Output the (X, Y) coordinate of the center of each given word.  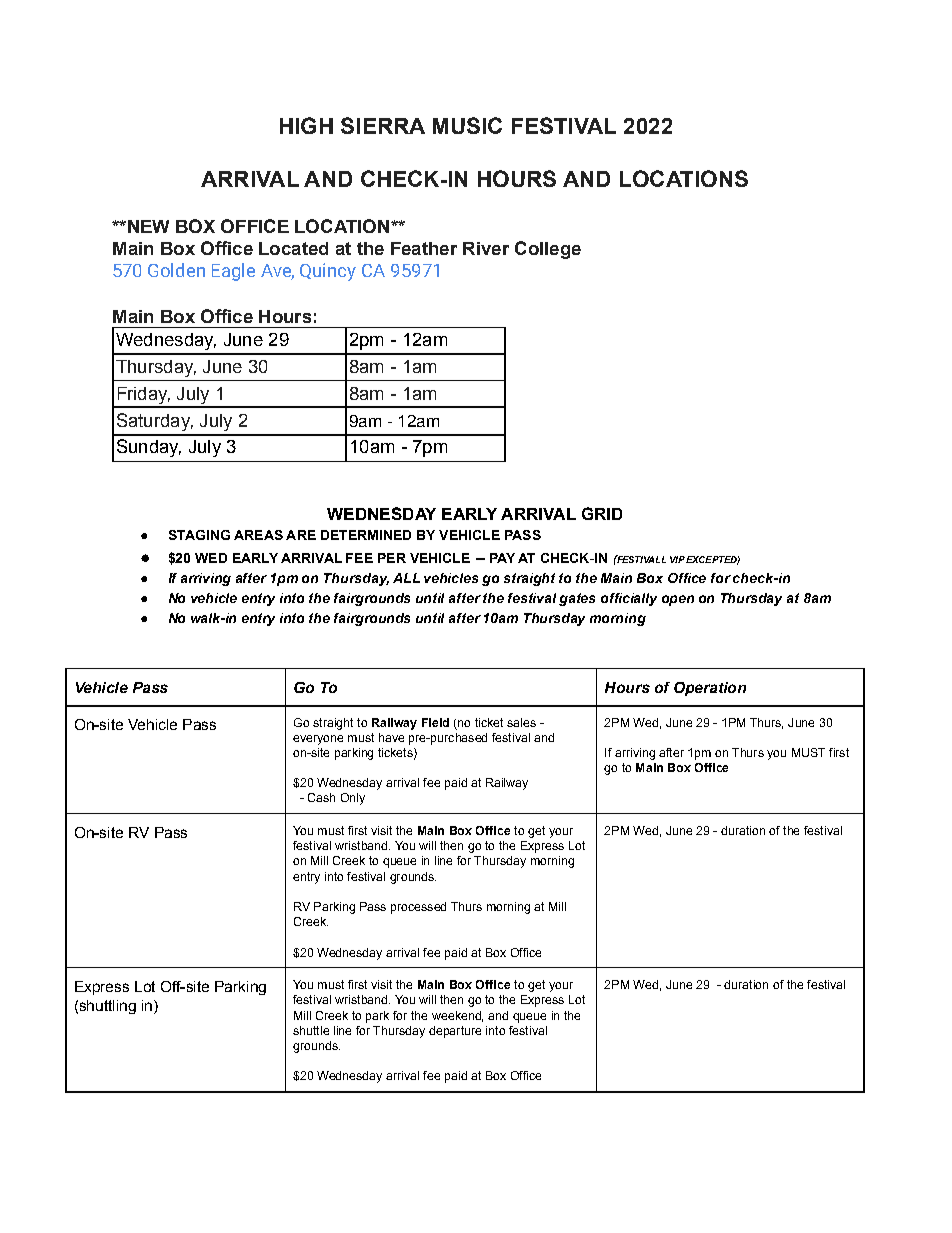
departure (455, 1032)
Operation (710, 689)
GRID (602, 513)
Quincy (328, 272)
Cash (321, 797)
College (548, 250)
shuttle (311, 1030)
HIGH (306, 125)
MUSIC (467, 125)
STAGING (199, 535)
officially (629, 599)
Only (353, 799)
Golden (176, 270)
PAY (502, 558)
